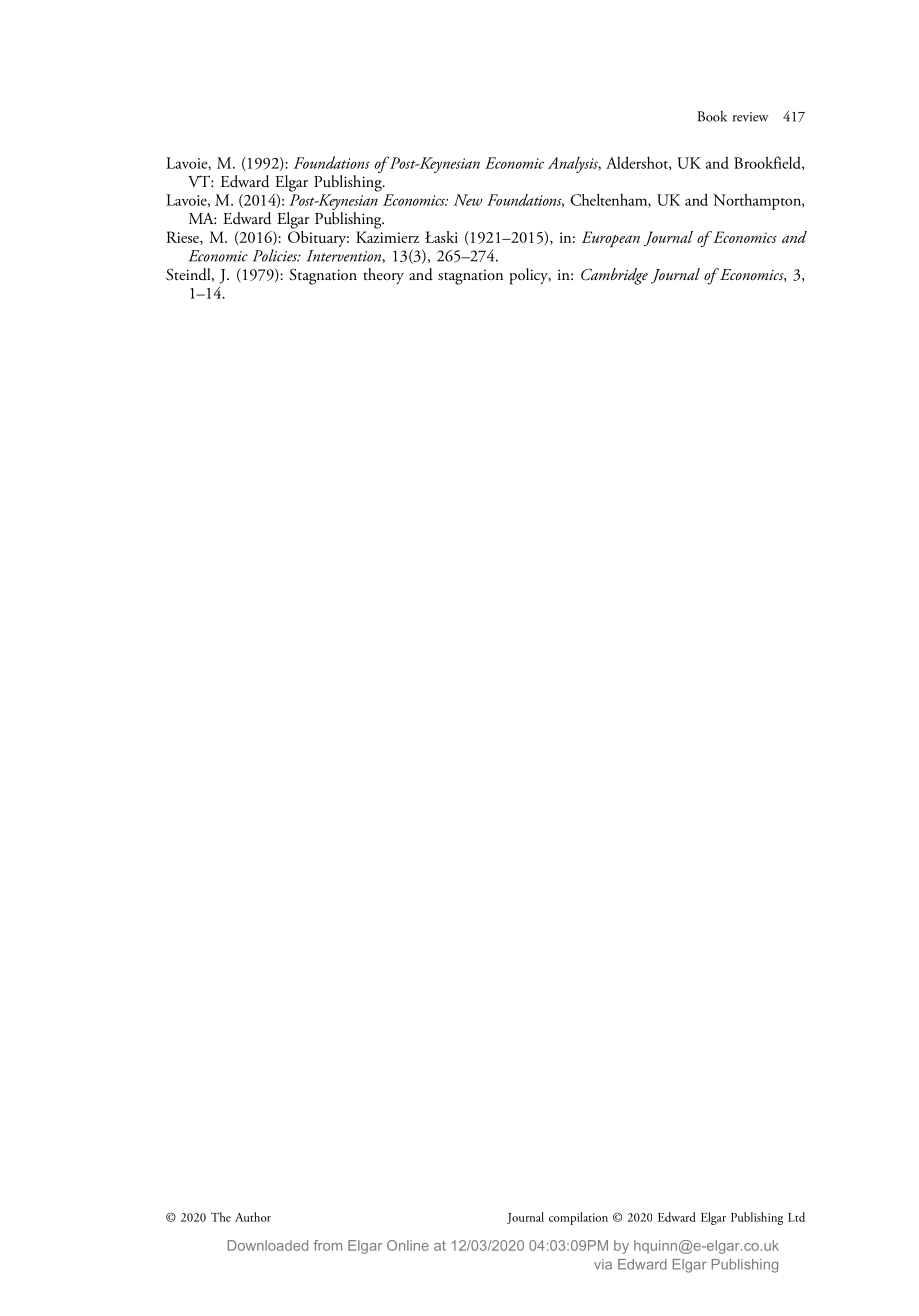 Image resolution: width=919 pixels, height=1316 pixels. I want to click on Online, so click(408, 1245).
